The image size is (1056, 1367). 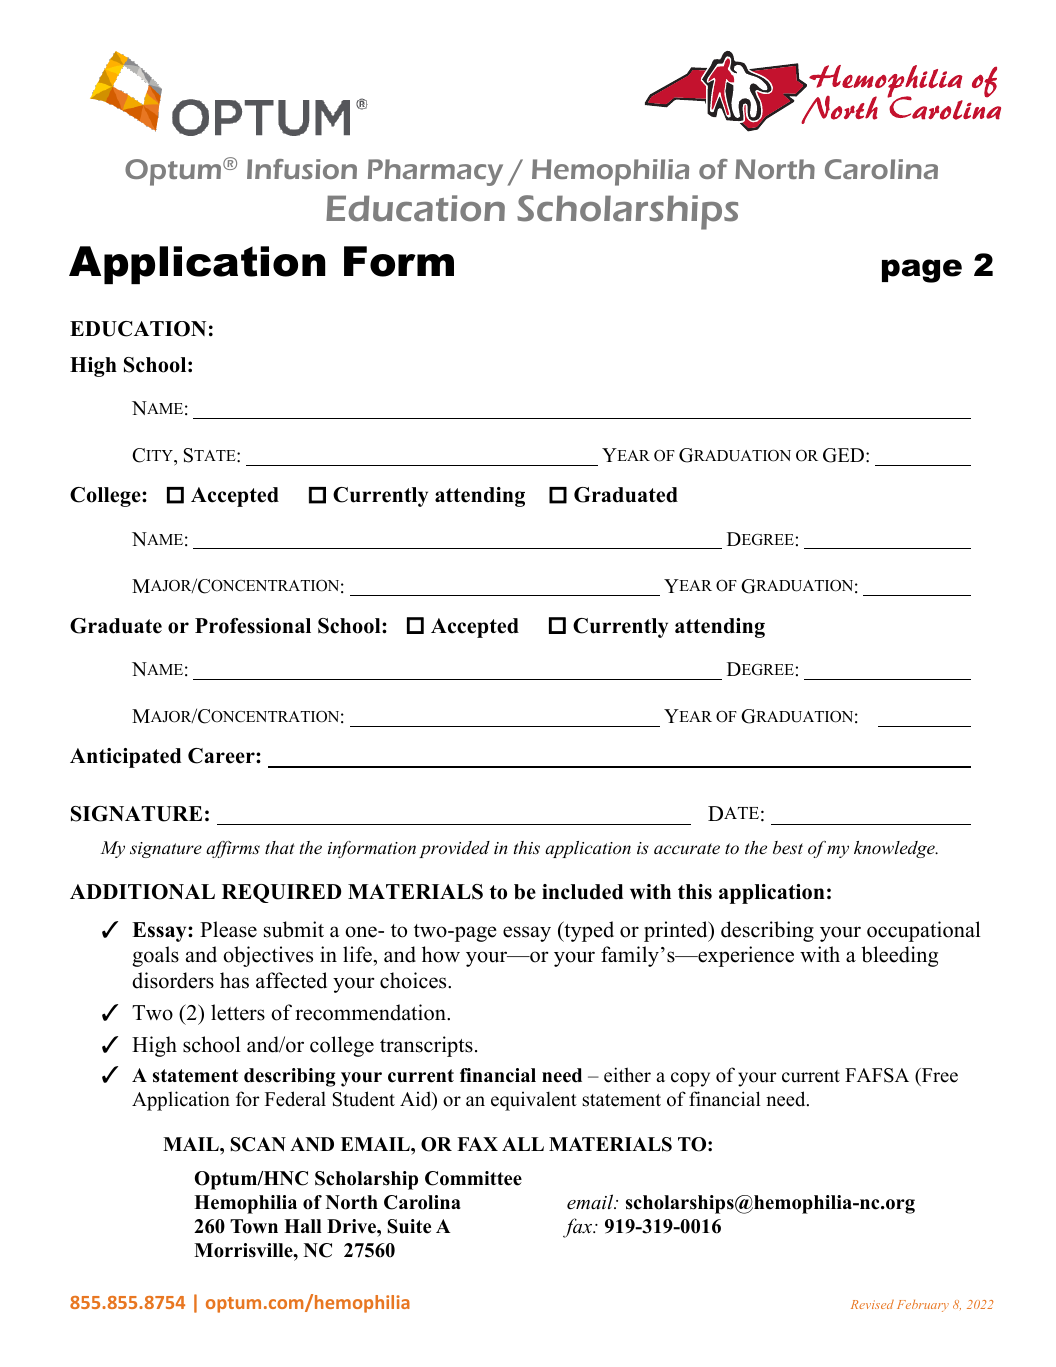 I want to click on Pharmacy, so click(x=435, y=172).
